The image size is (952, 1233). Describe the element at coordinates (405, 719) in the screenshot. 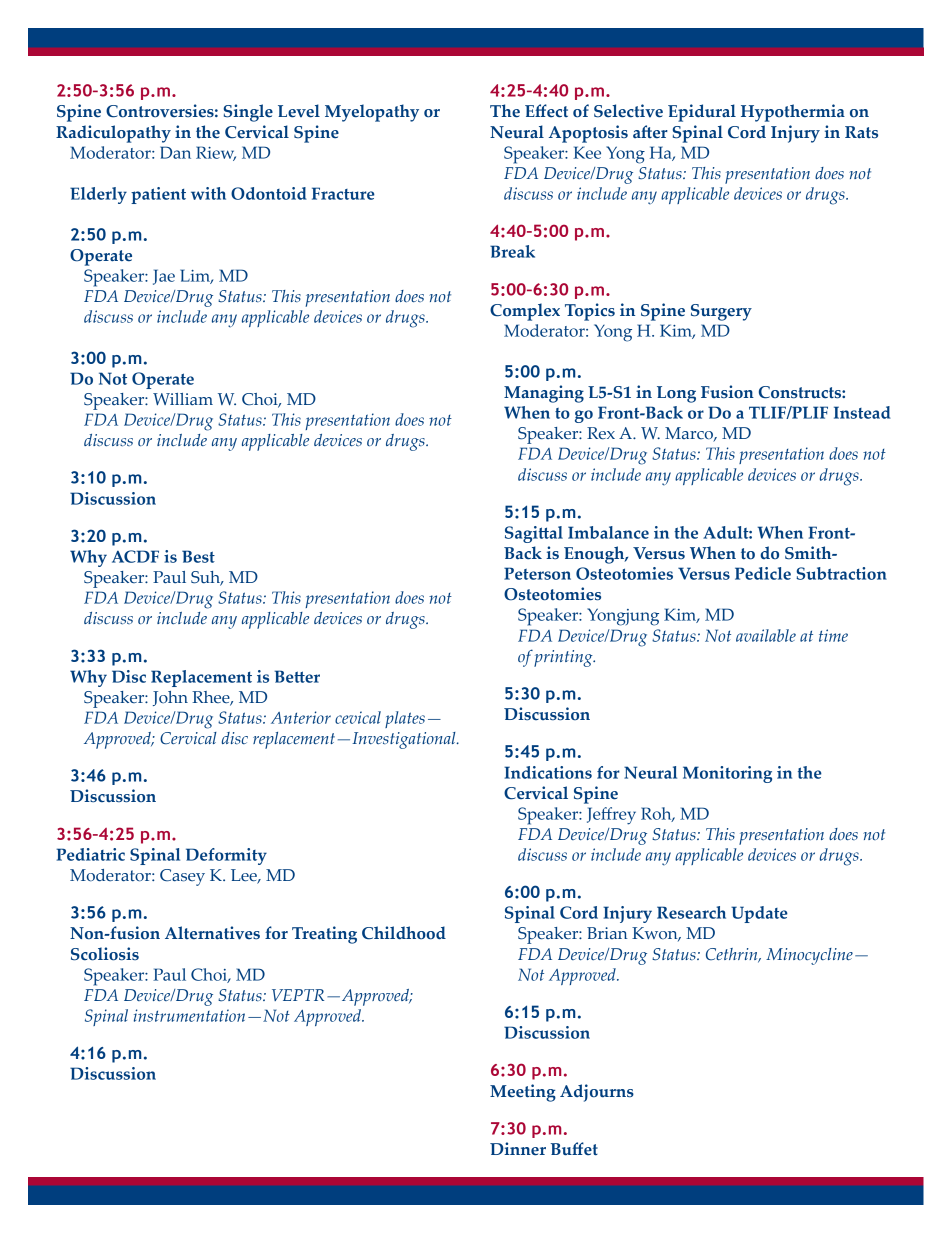

I see `plates` at that location.
